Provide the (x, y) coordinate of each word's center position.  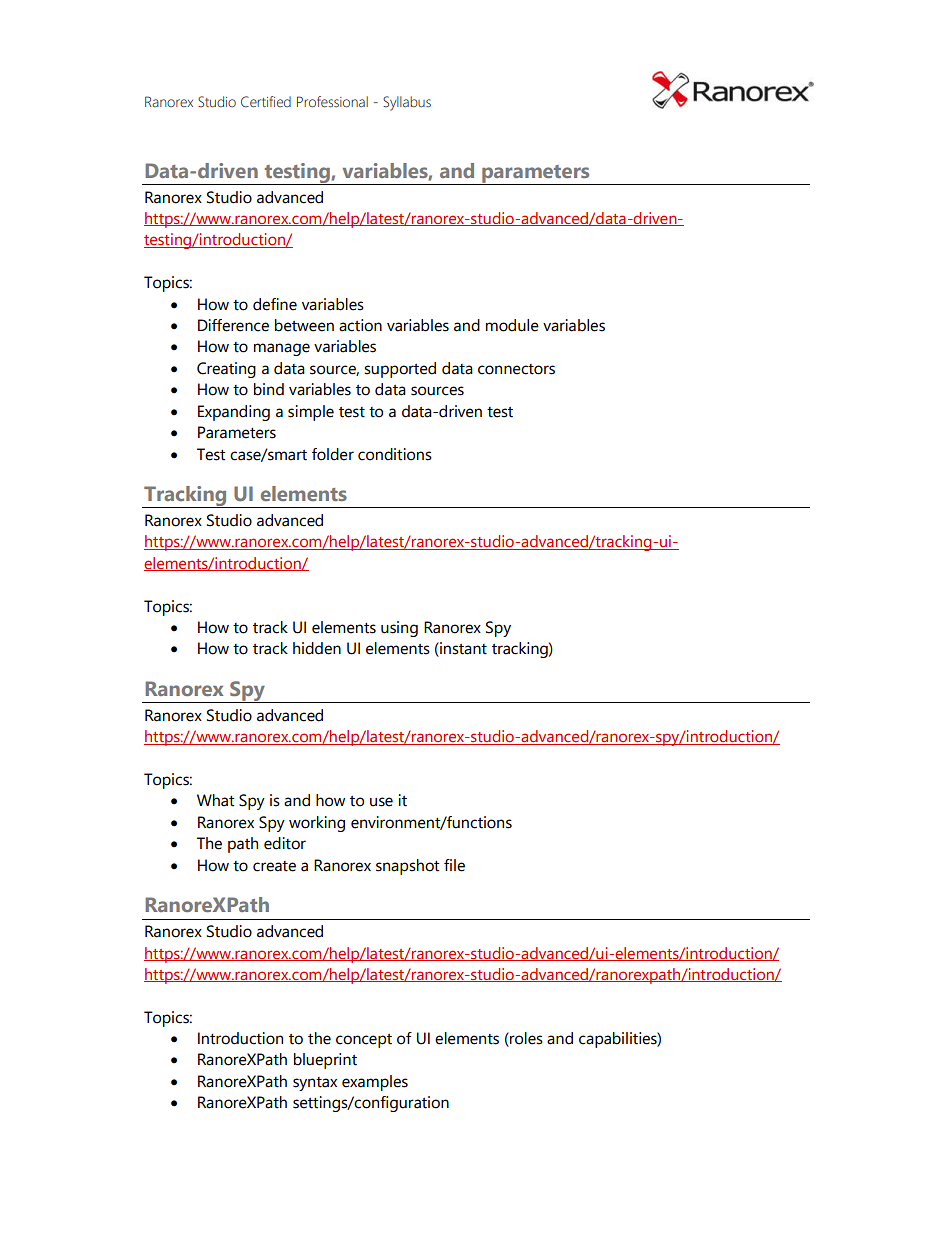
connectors (516, 369)
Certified (266, 102)
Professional (332, 102)
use (381, 802)
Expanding (234, 413)
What (215, 800)
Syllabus (407, 103)
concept (364, 1041)
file (454, 865)
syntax (315, 1084)
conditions (395, 454)
